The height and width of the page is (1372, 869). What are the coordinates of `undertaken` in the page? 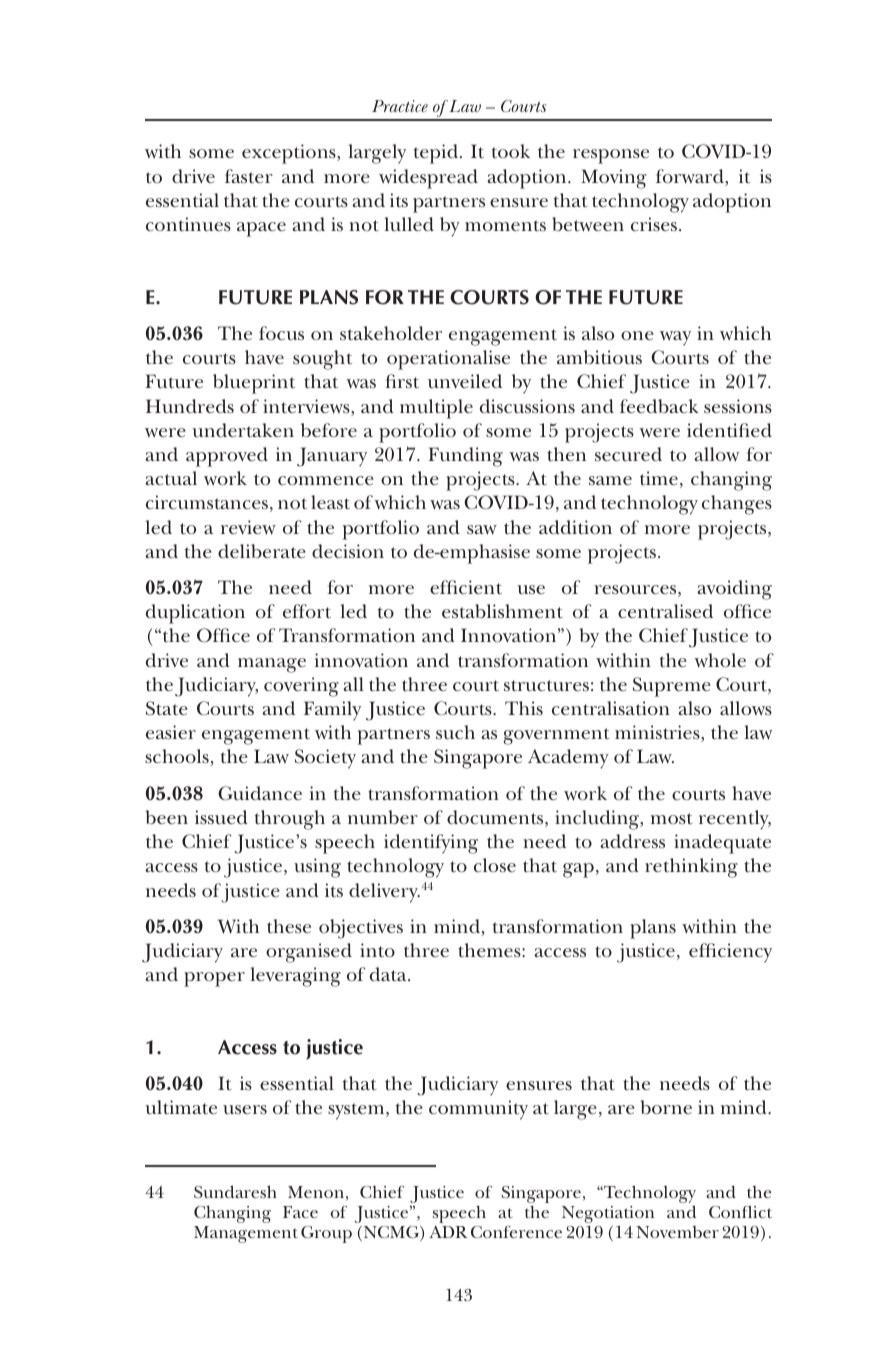 It's located at (243, 430).
